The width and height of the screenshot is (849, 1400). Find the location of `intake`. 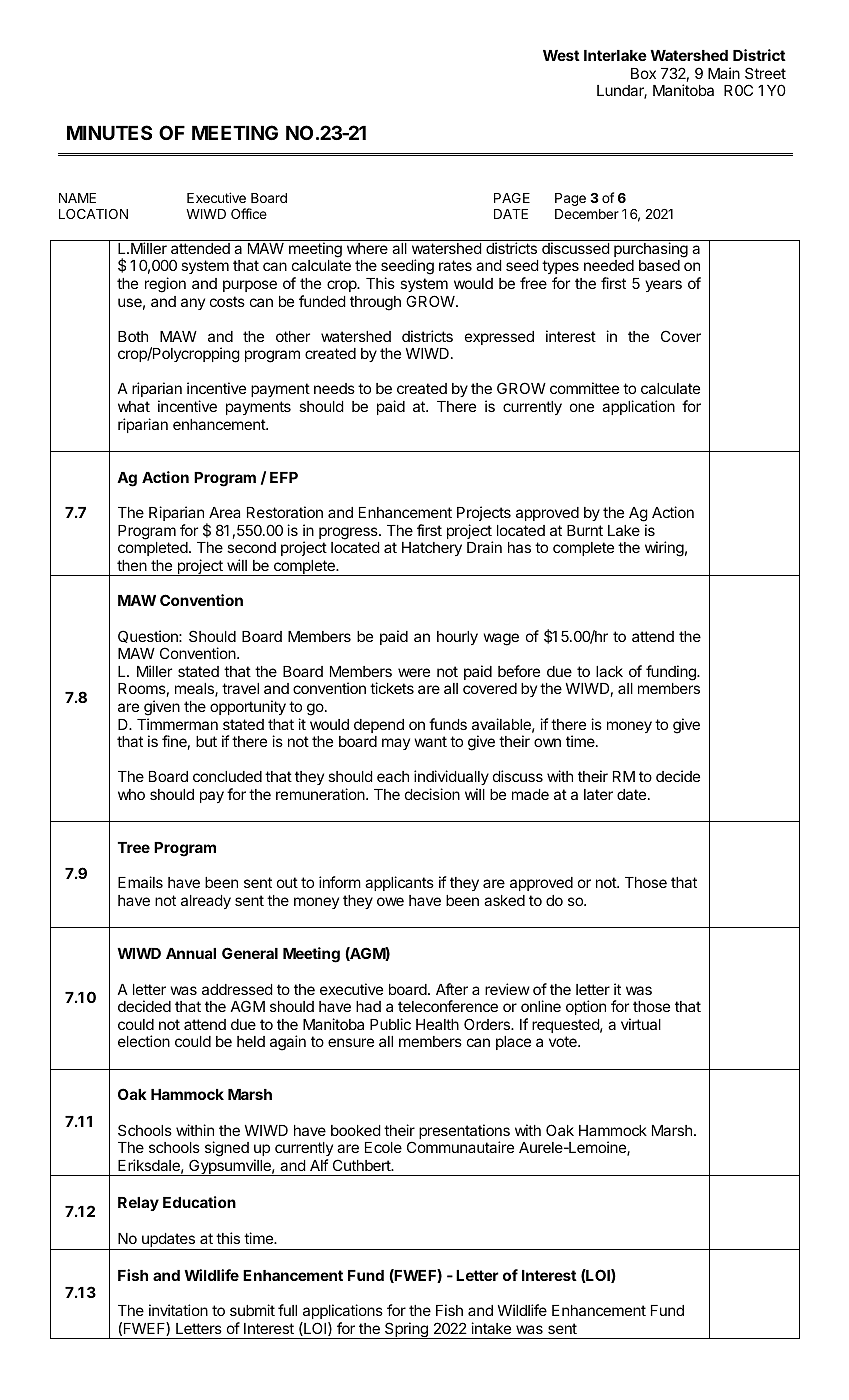

intake is located at coordinates (491, 1328).
